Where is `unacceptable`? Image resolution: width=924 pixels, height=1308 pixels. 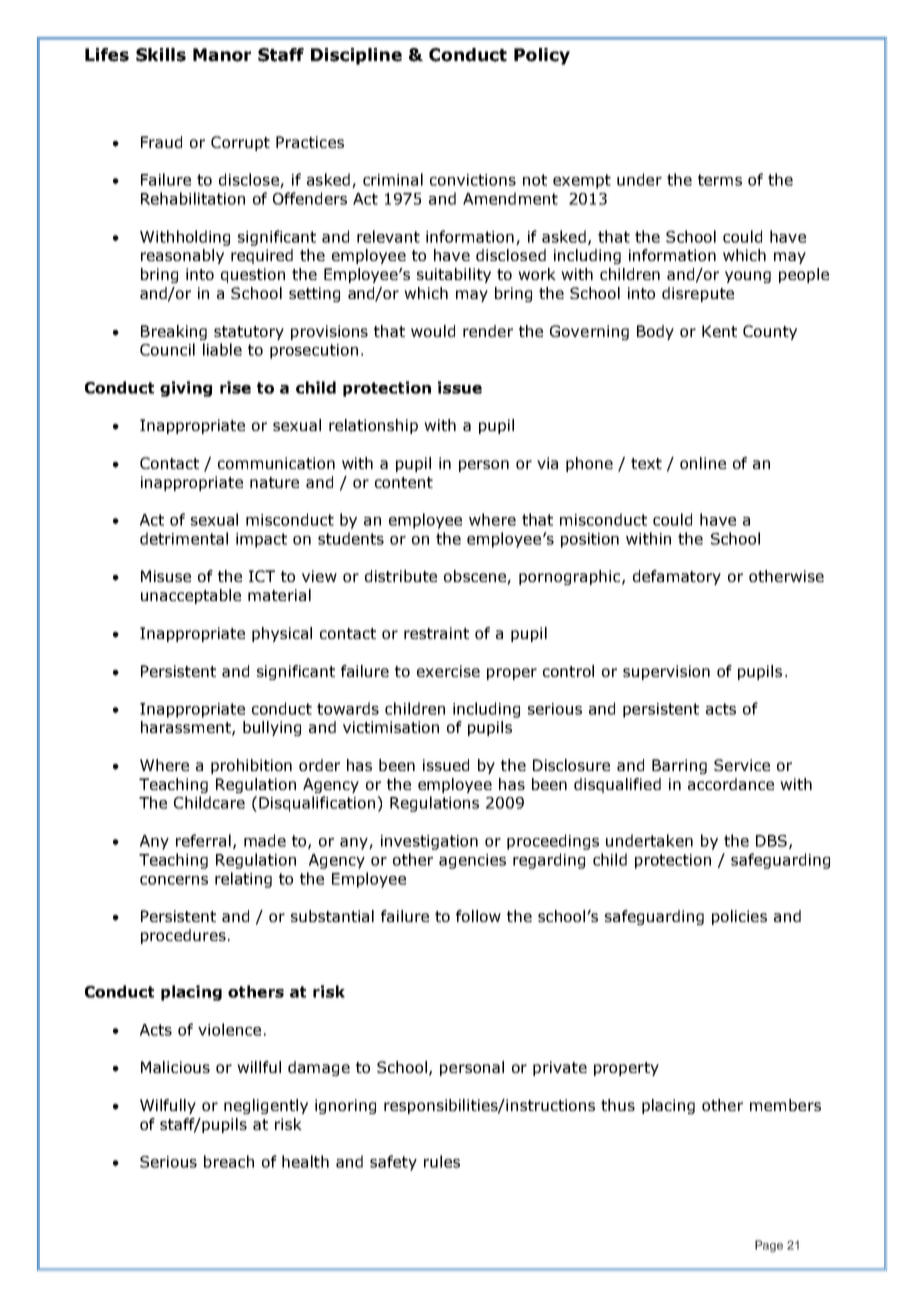
unacceptable is located at coordinates (191, 596).
